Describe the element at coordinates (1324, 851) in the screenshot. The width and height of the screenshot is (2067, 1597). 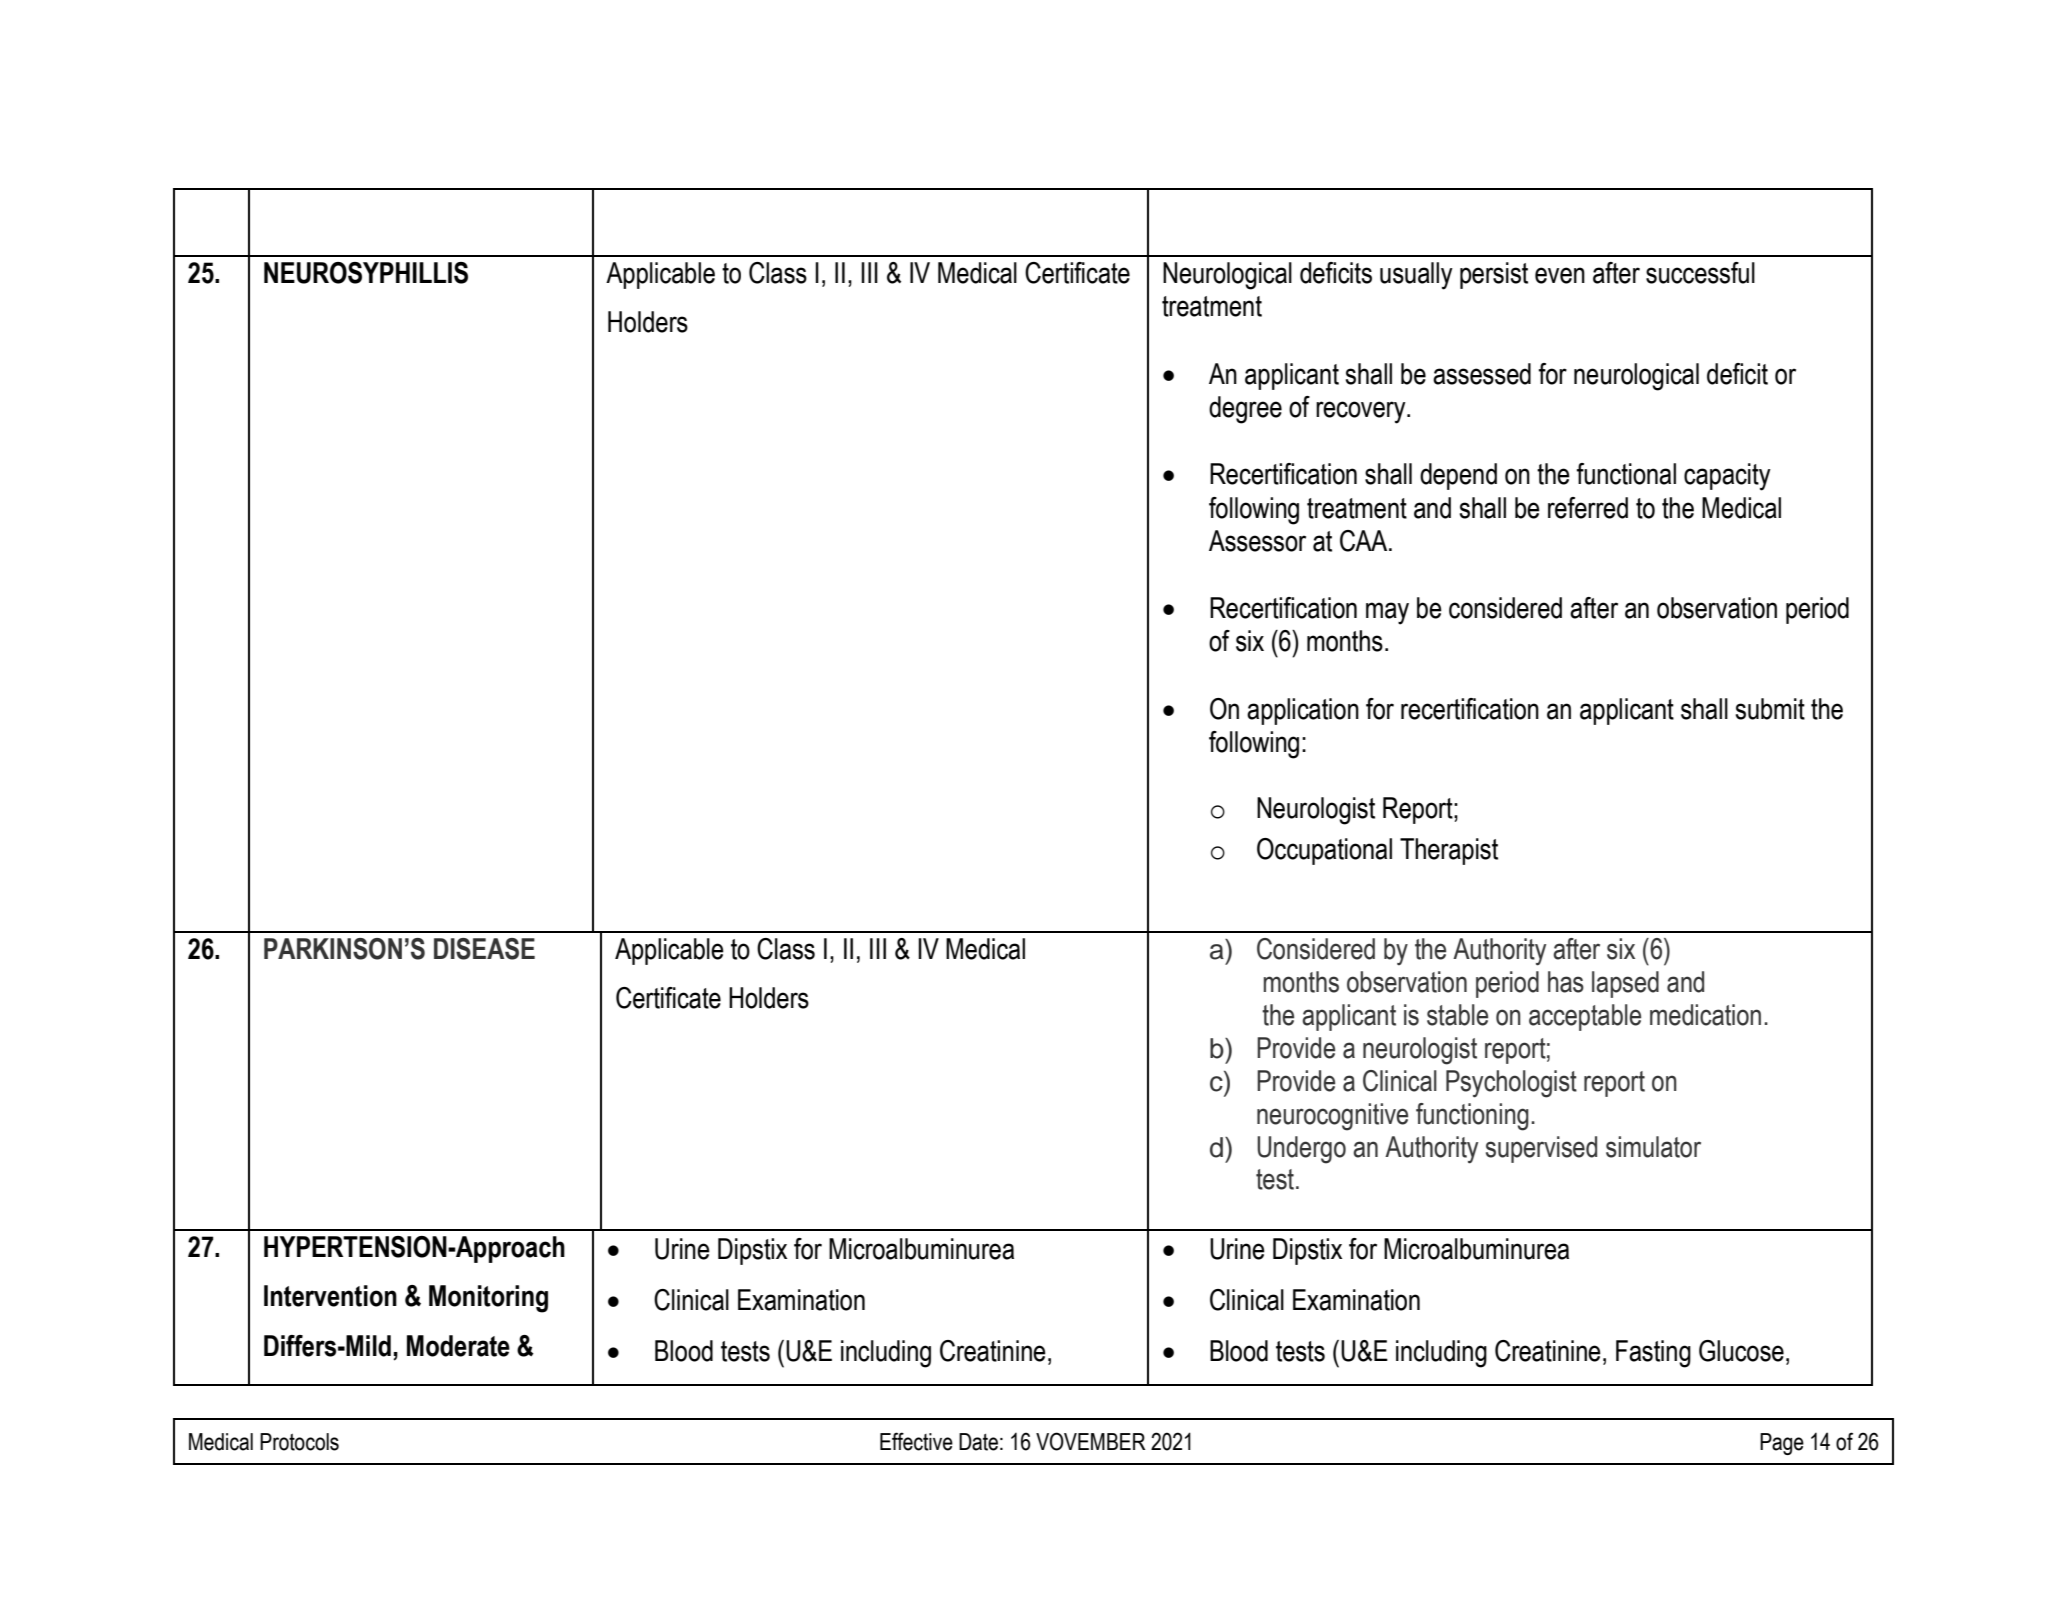
I see `Occupational` at that location.
